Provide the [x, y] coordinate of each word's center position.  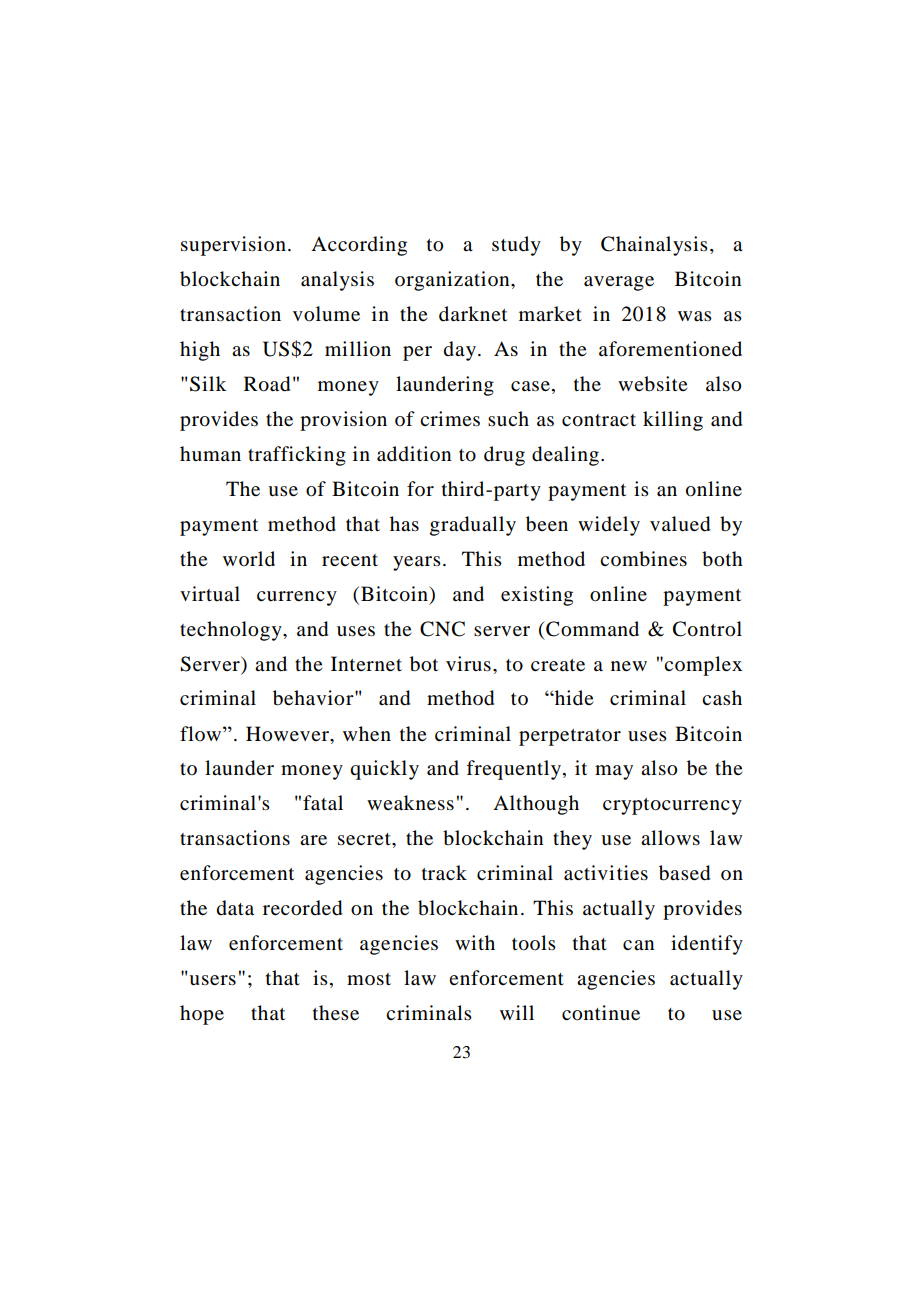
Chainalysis [654, 246]
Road [267, 384]
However [288, 734]
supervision [233, 246]
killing [673, 421]
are [313, 840]
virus [468, 664]
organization [453, 281]
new [629, 666]
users [212, 980]
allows [670, 838]
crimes [450, 419]
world [249, 559]
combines [643, 559]
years [417, 563]
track [444, 872]
